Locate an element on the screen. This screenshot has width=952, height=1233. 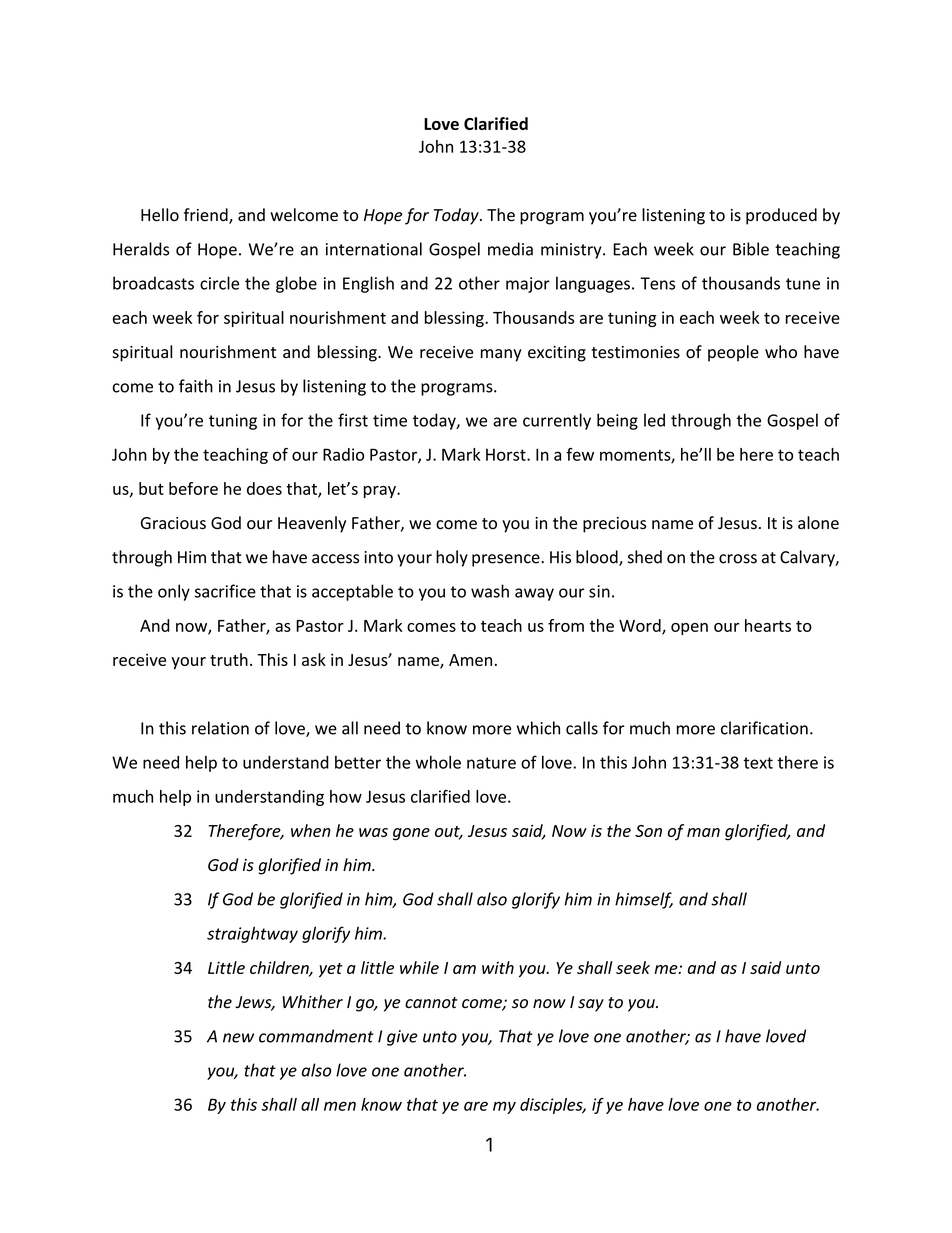
when is located at coordinates (311, 830).
